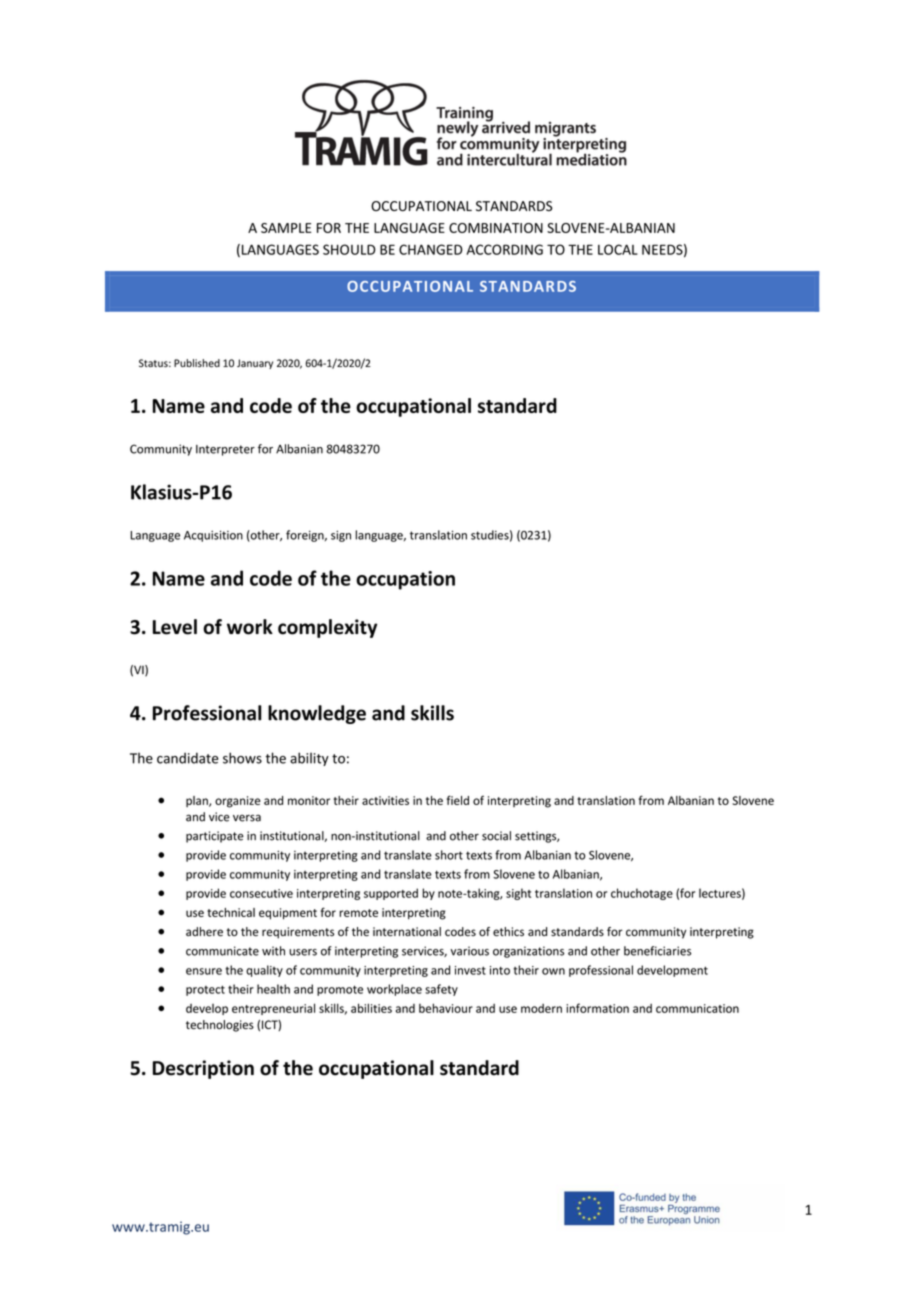  Describe the element at coordinates (341, 536) in the screenshot. I see `sign` at that location.
